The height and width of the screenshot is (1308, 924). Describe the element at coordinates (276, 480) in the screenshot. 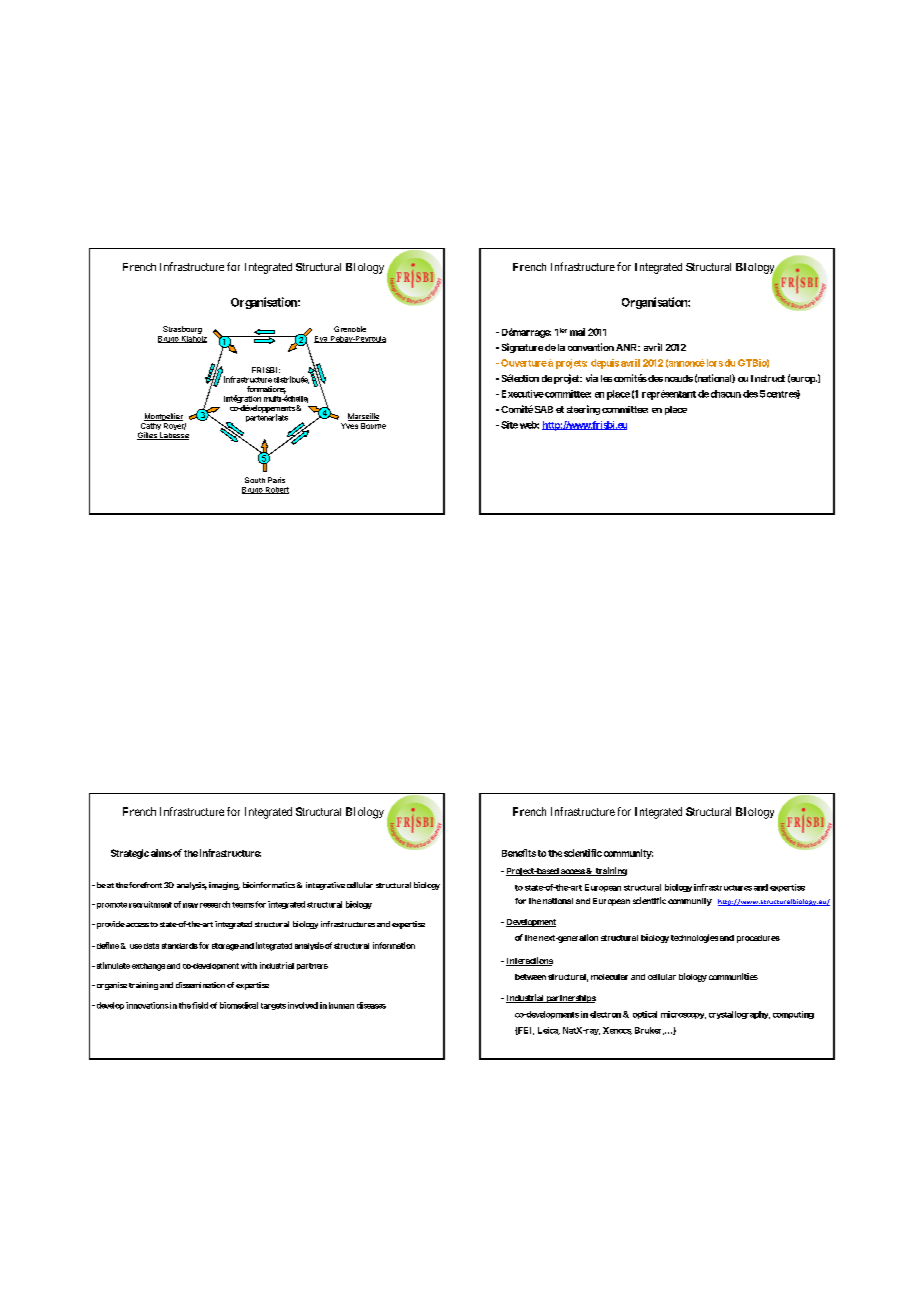

I see `Paris` at that location.
